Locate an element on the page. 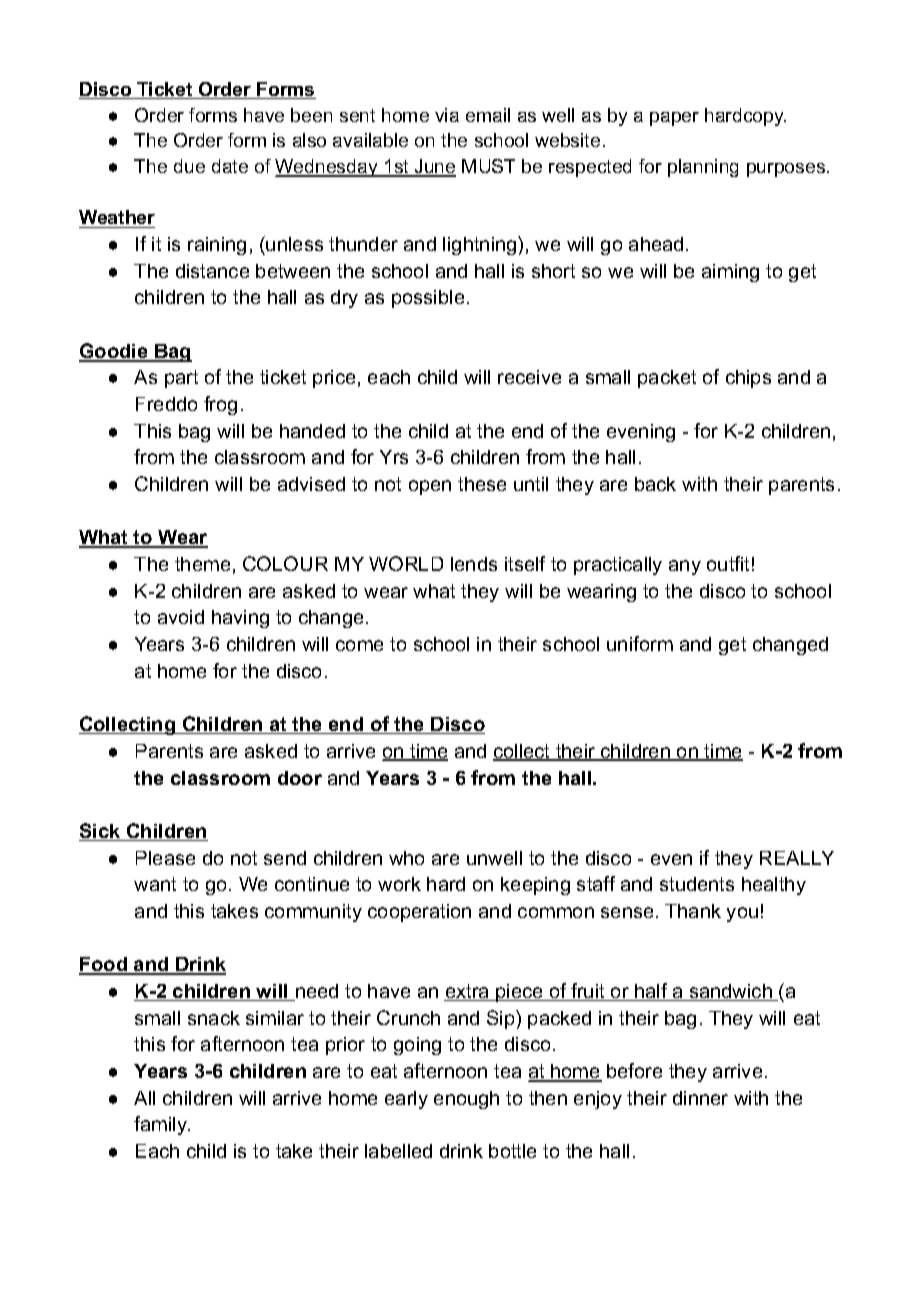 The width and height of the document is (924, 1307). due is located at coordinates (189, 166).
